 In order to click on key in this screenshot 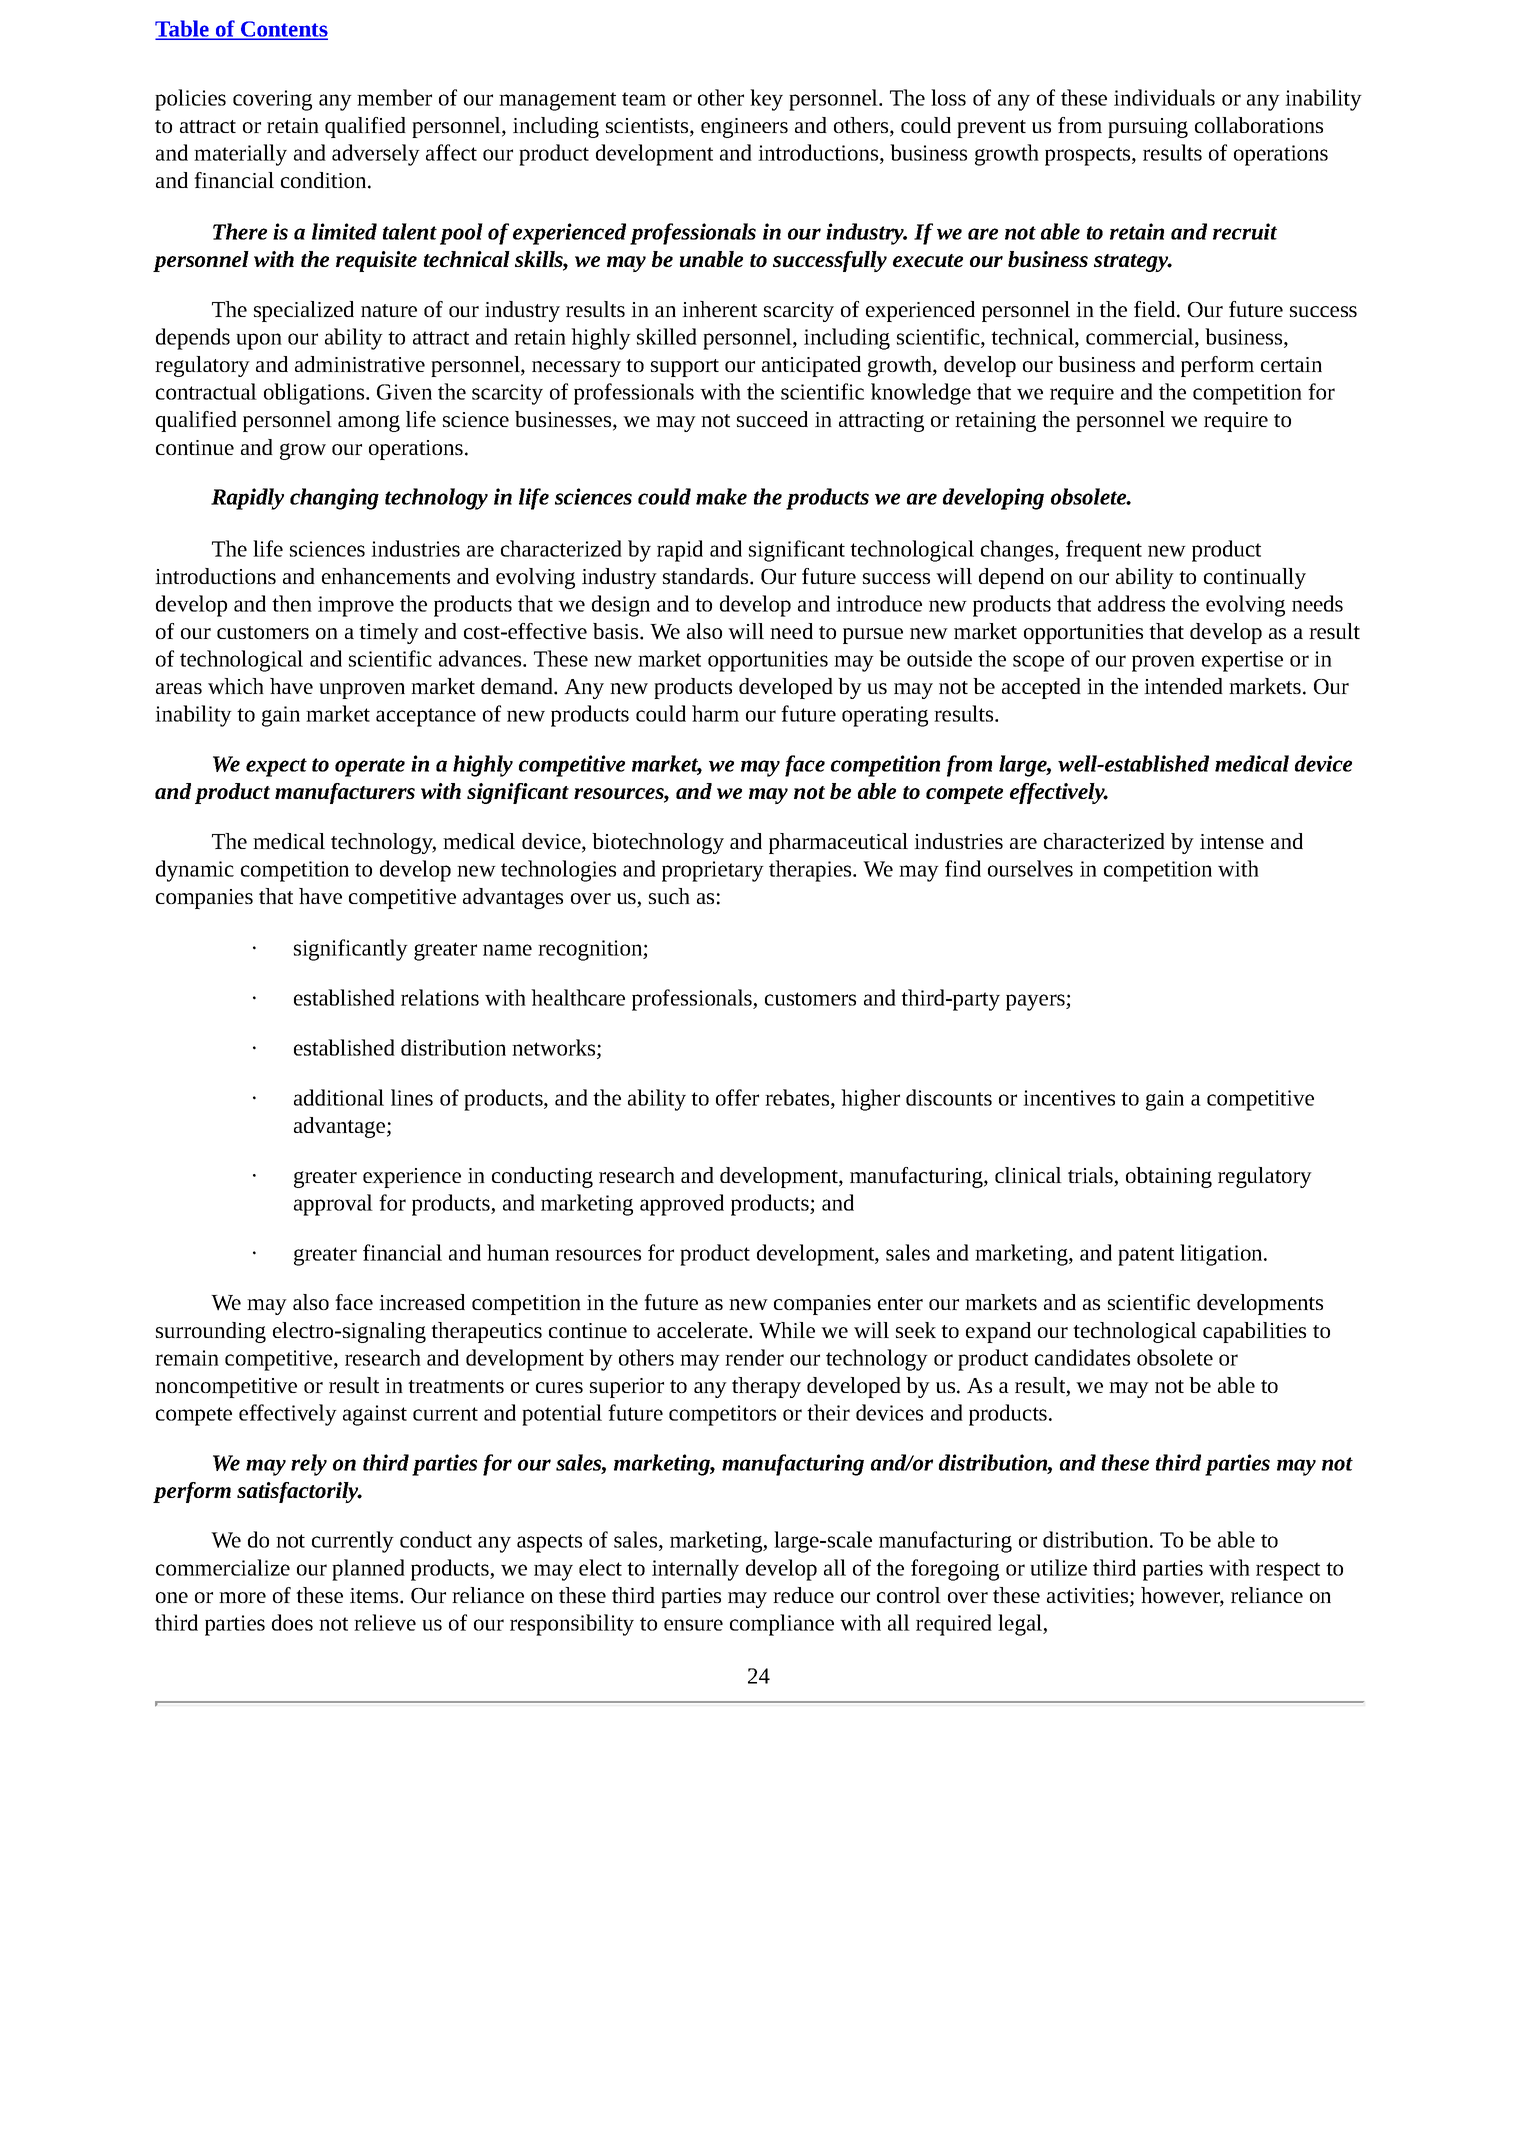, I will do `click(766, 100)`.
